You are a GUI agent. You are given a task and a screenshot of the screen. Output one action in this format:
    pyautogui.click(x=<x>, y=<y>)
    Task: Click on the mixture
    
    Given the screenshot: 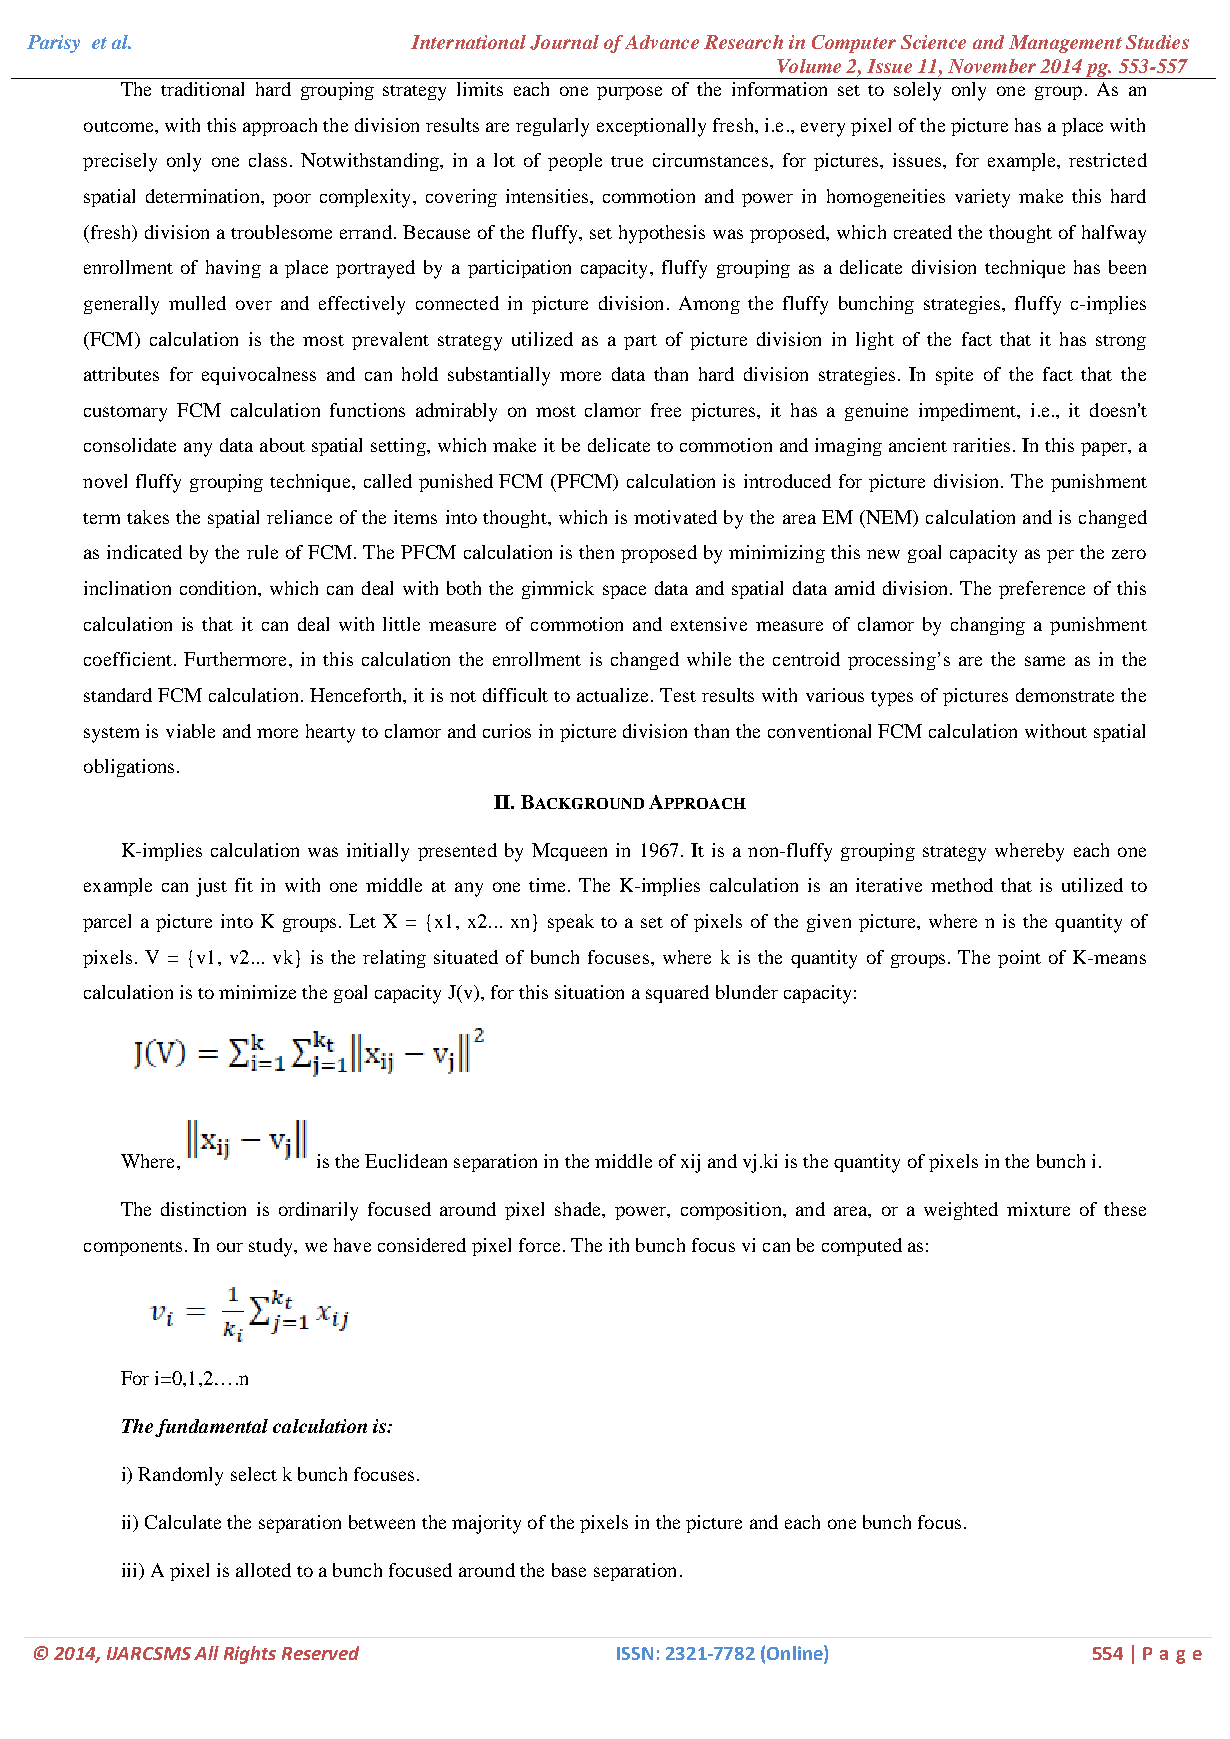 What is the action you would take?
    pyautogui.click(x=1038, y=1209)
